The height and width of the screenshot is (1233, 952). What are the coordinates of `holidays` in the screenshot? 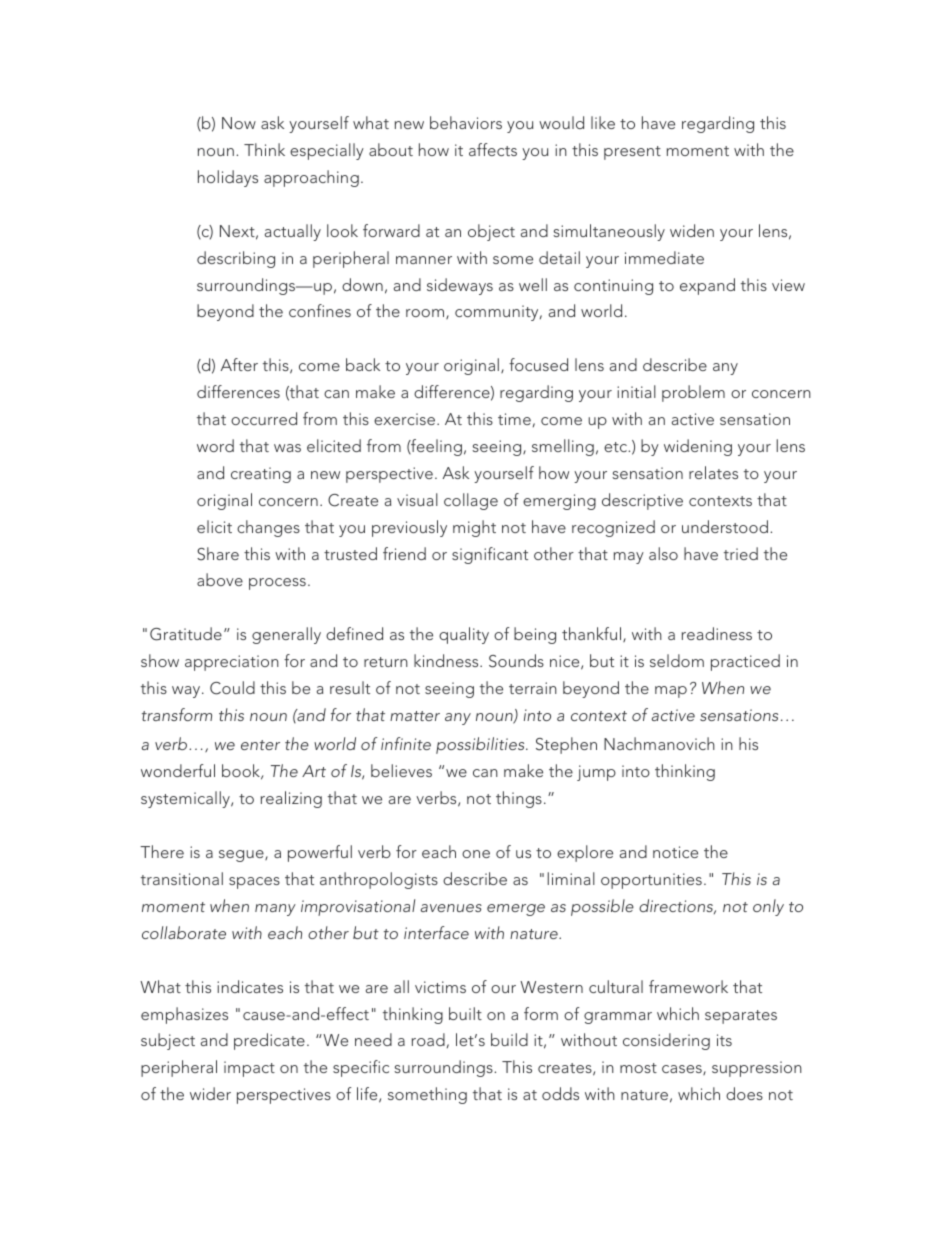 It's located at (228, 178).
